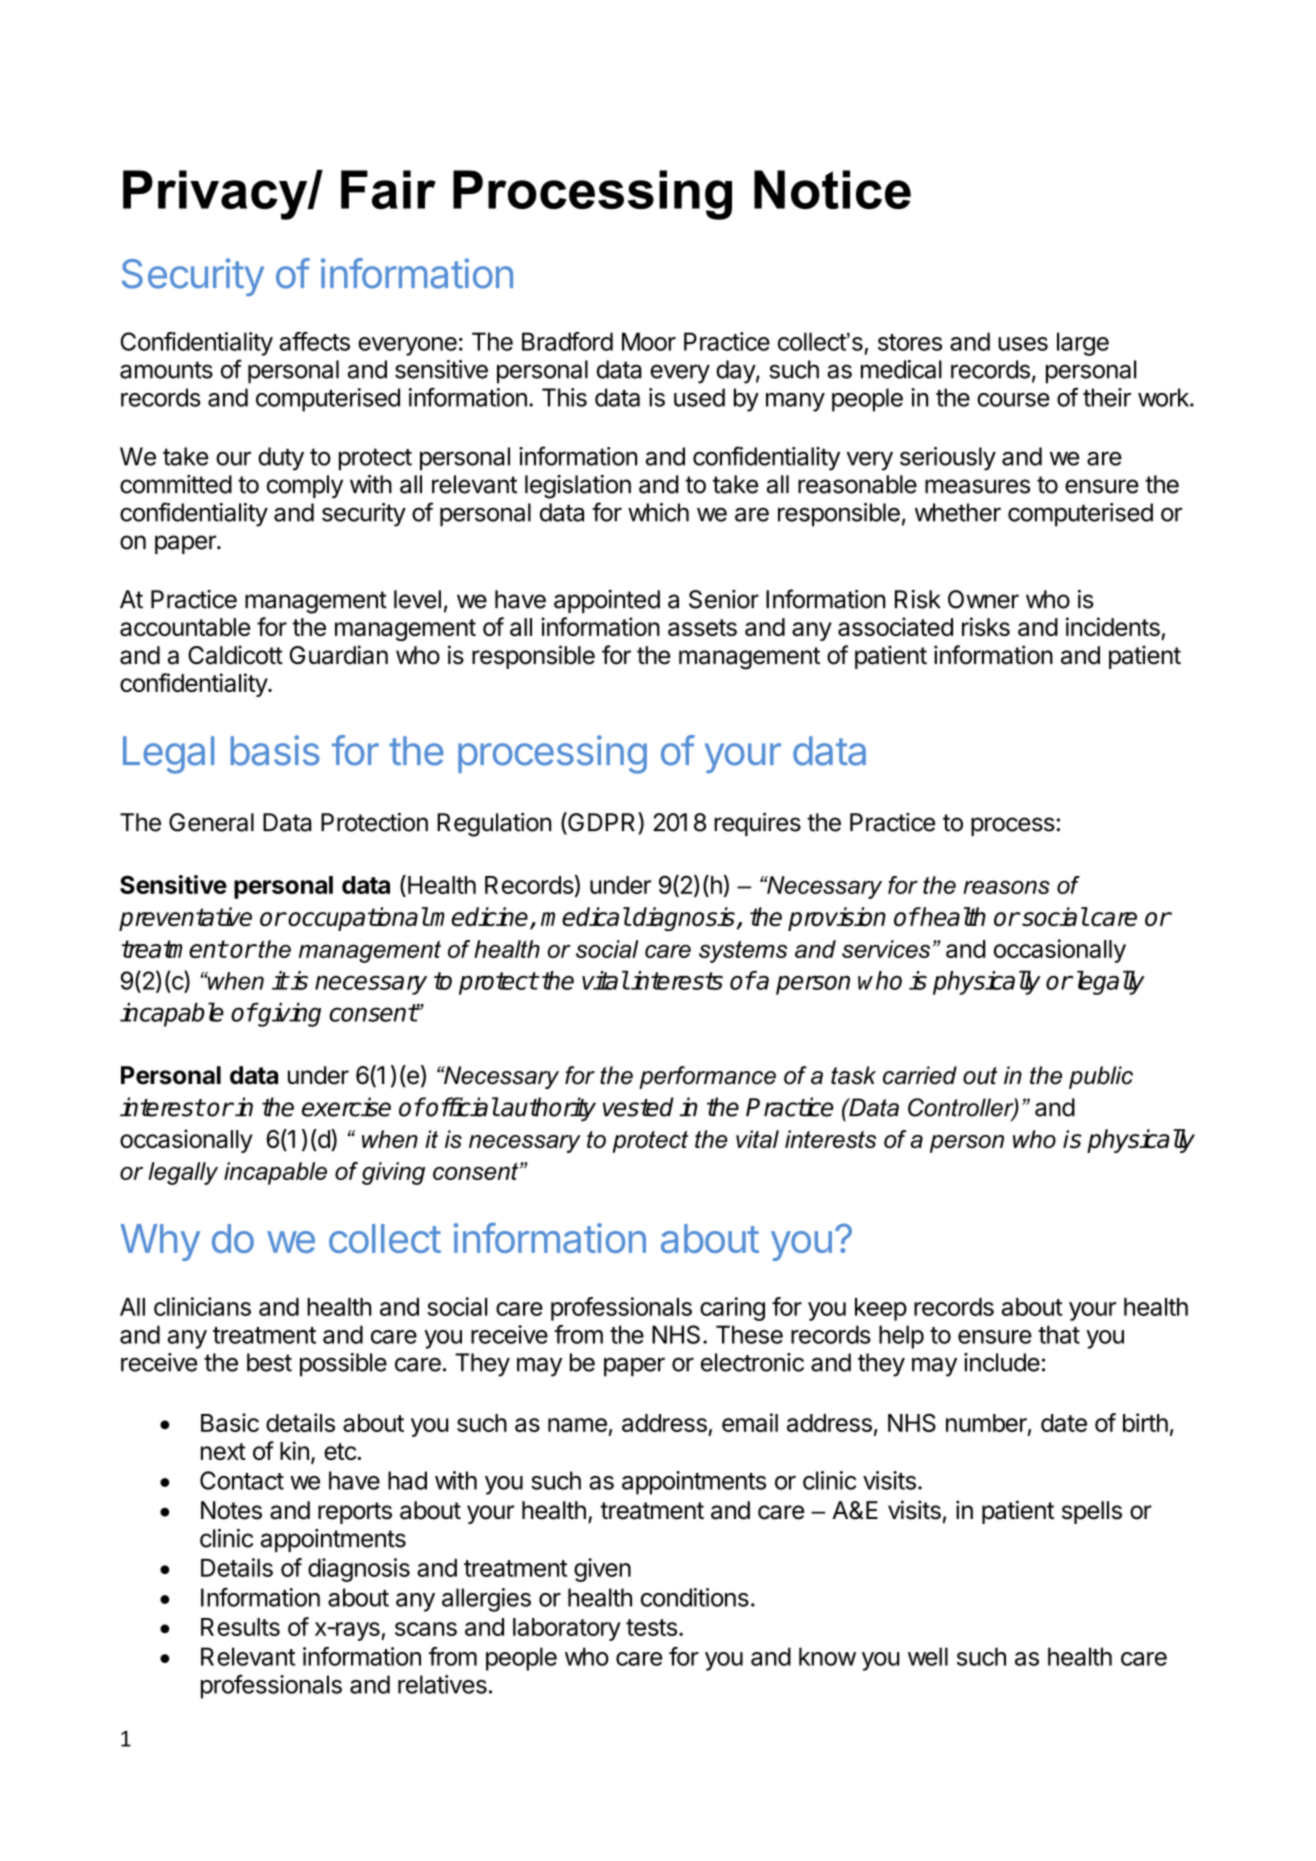 This screenshot has width=1316, height=1861. Describe the element at coordinates (185, 919) in the screenshot. I see `preventative` at that location.
